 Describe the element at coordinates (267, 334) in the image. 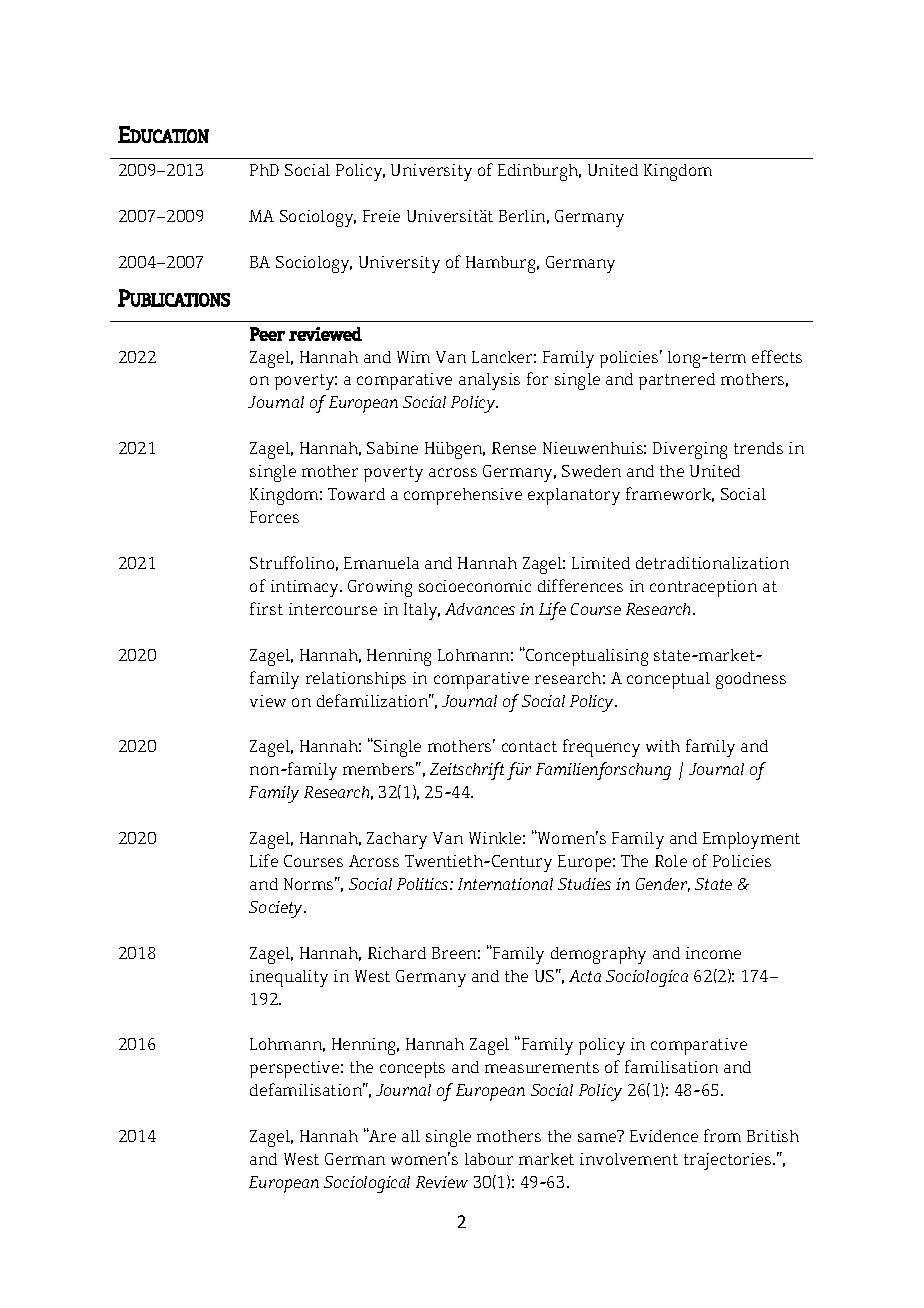

I see `Peer` at that location.
